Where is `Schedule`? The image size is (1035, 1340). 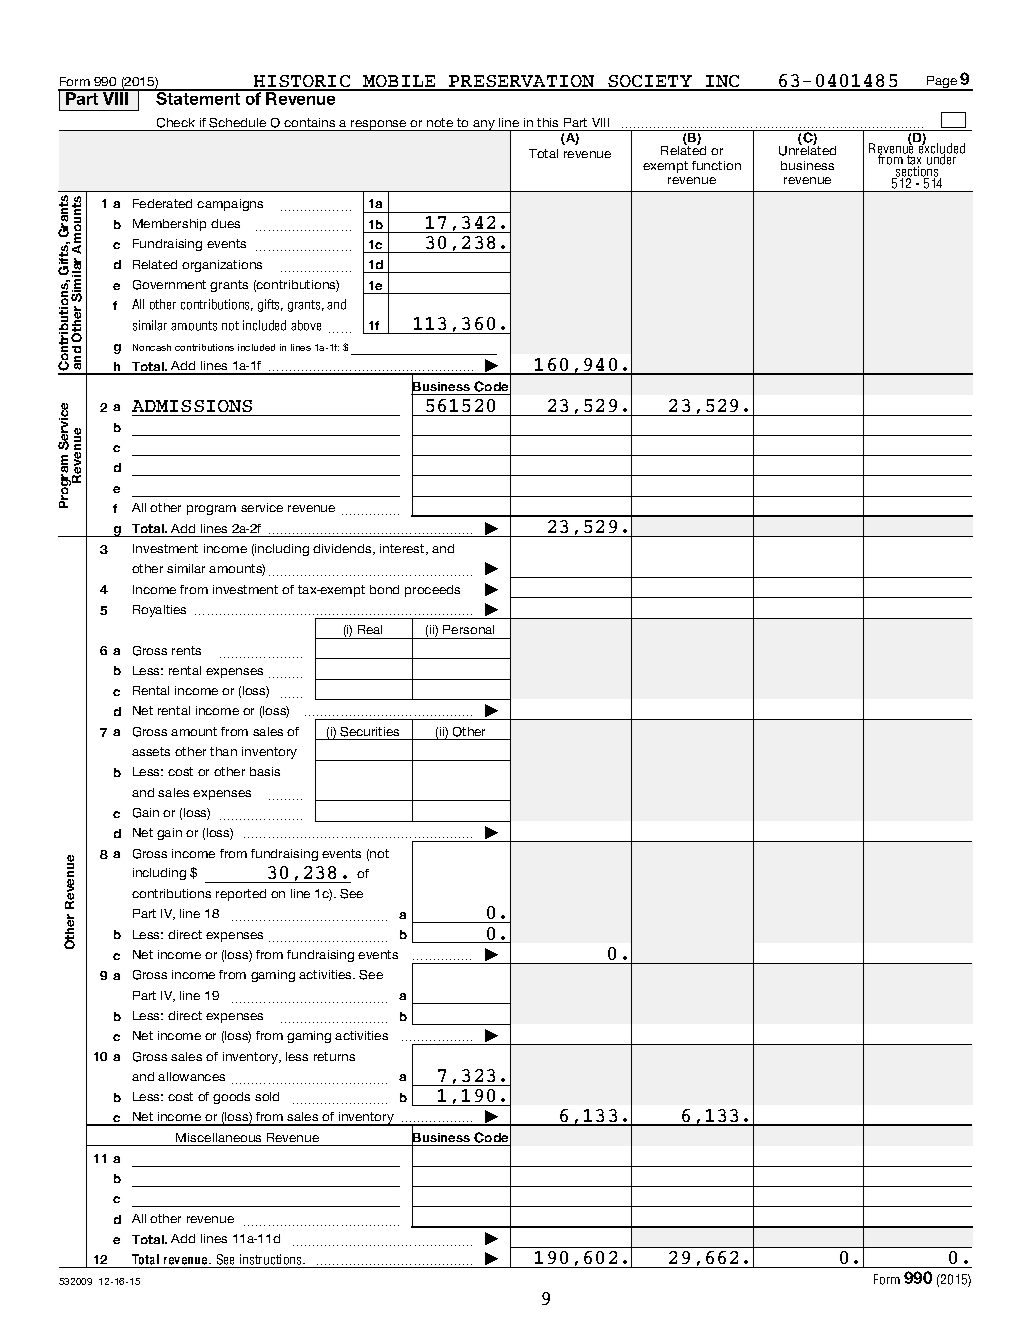 Schedule is located at coordinates (237, 123).
